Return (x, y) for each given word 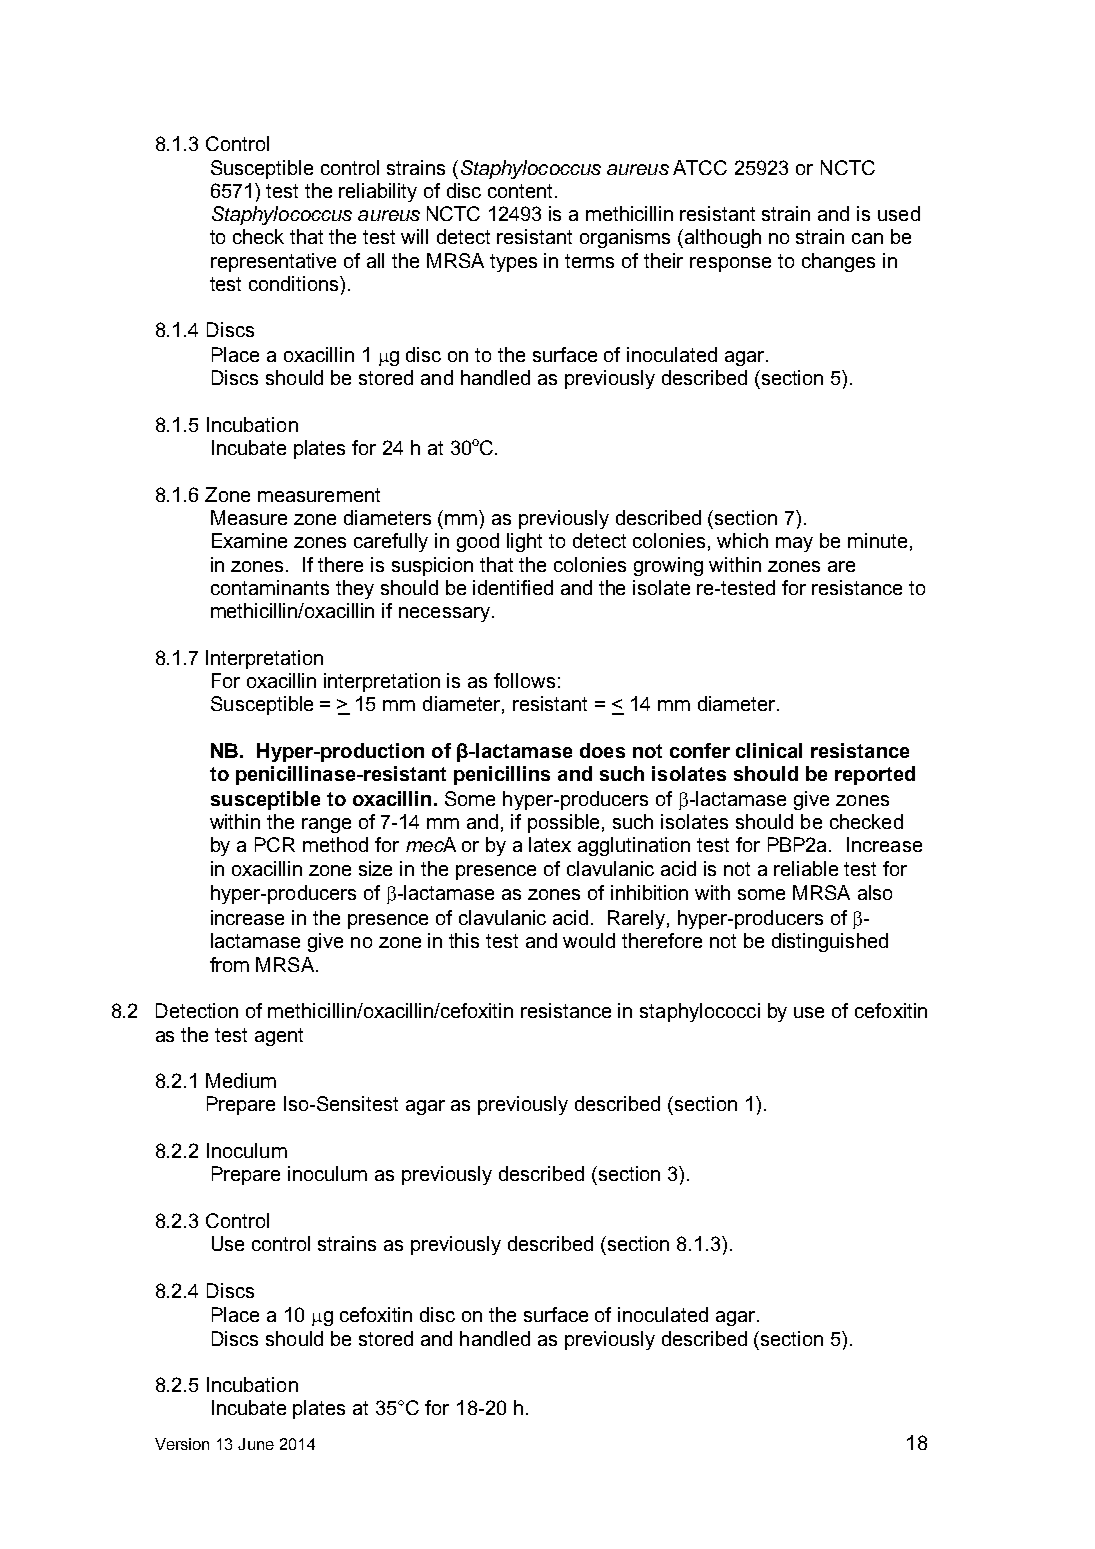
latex (550, 844)
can (867, 238)
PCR (275, 844)
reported (875, 775)
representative (273, 262)
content (522, 191)
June (256, 1444)
